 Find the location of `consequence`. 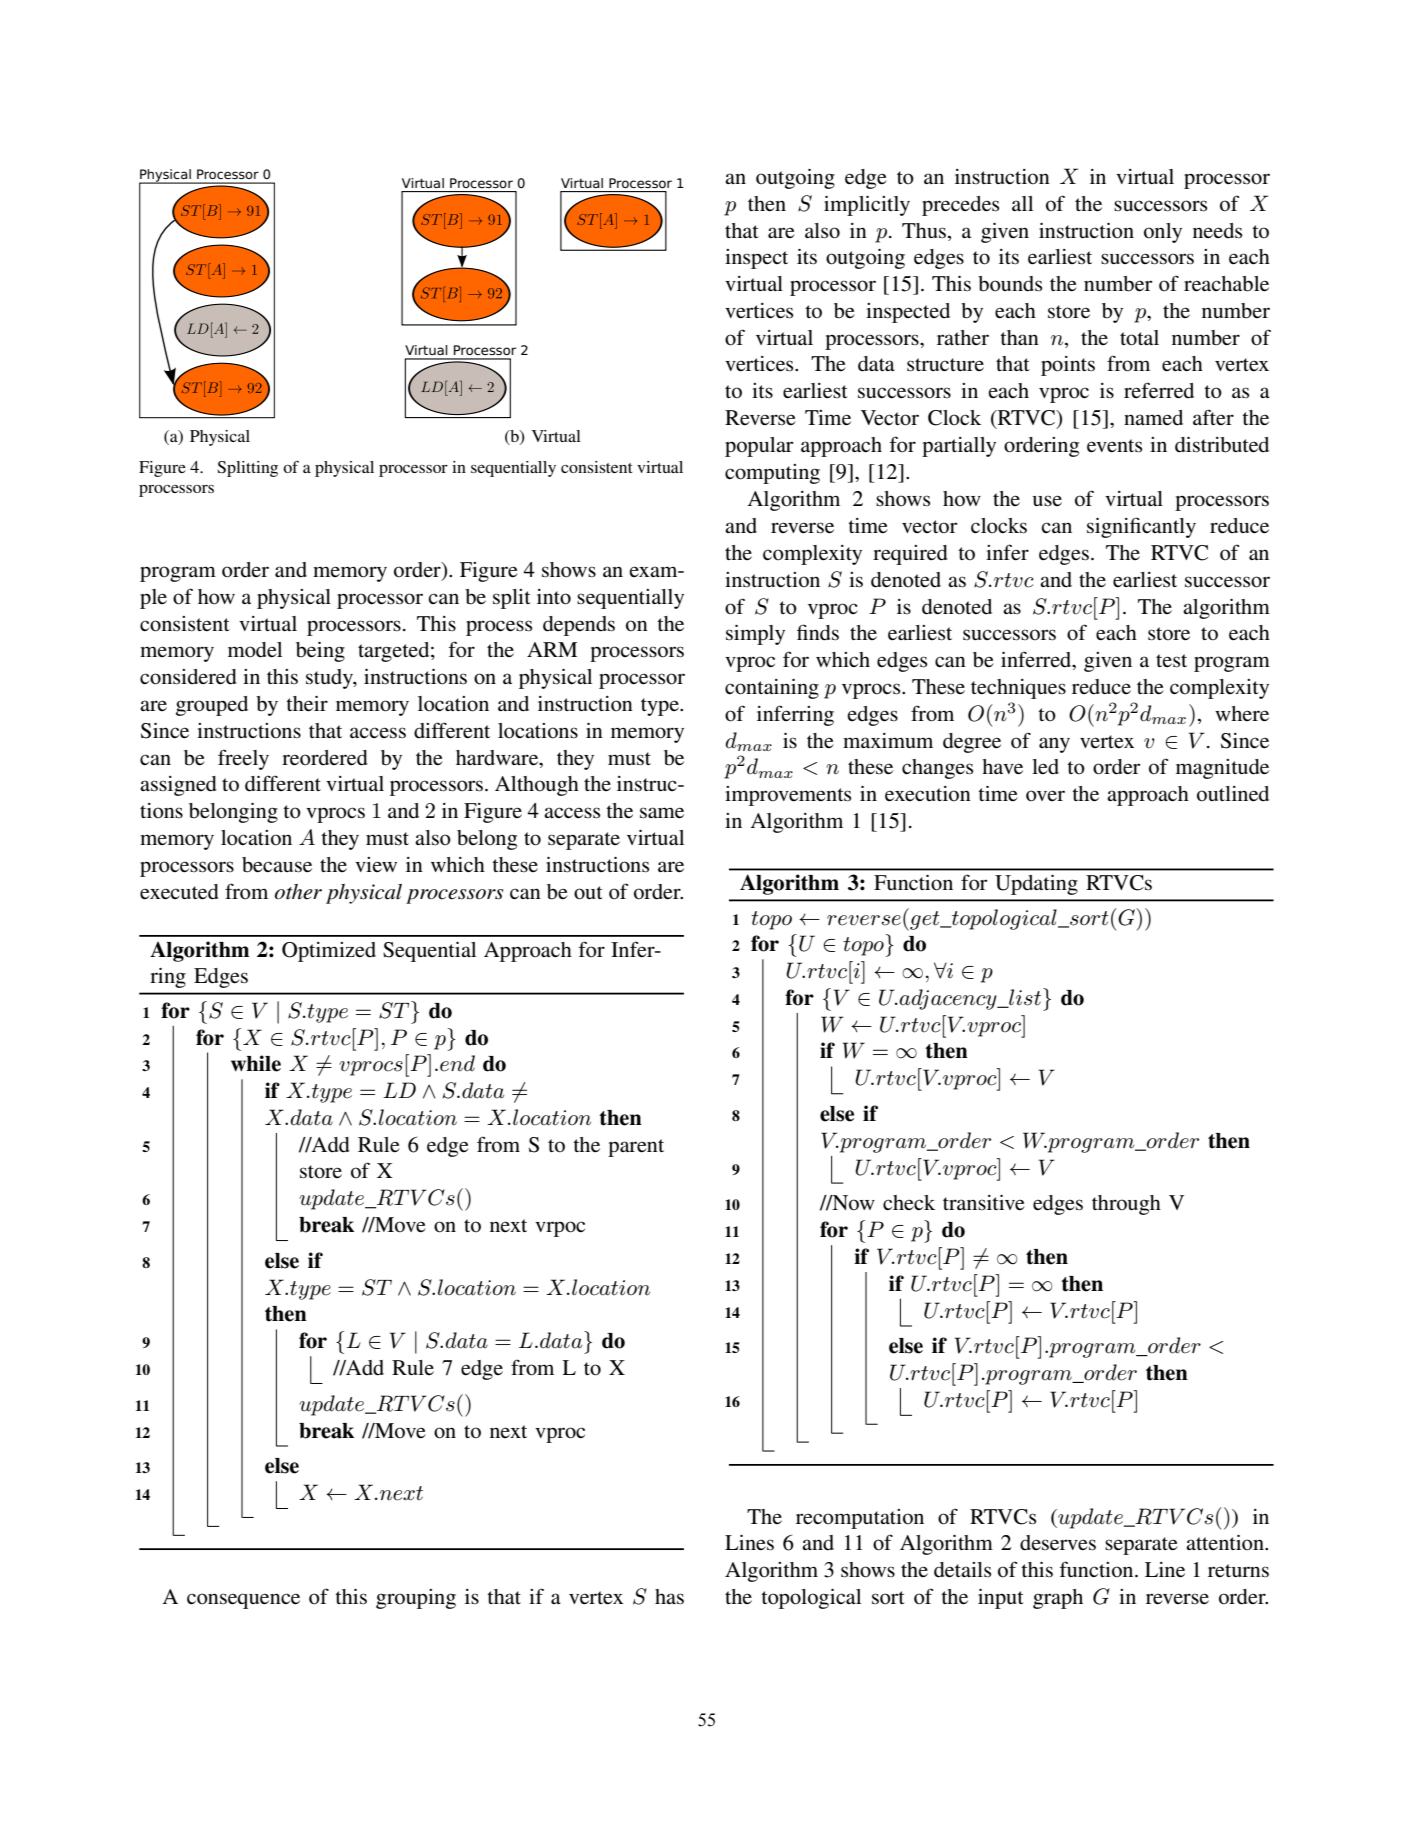

consequence is located at coordinates (243, 1601).
